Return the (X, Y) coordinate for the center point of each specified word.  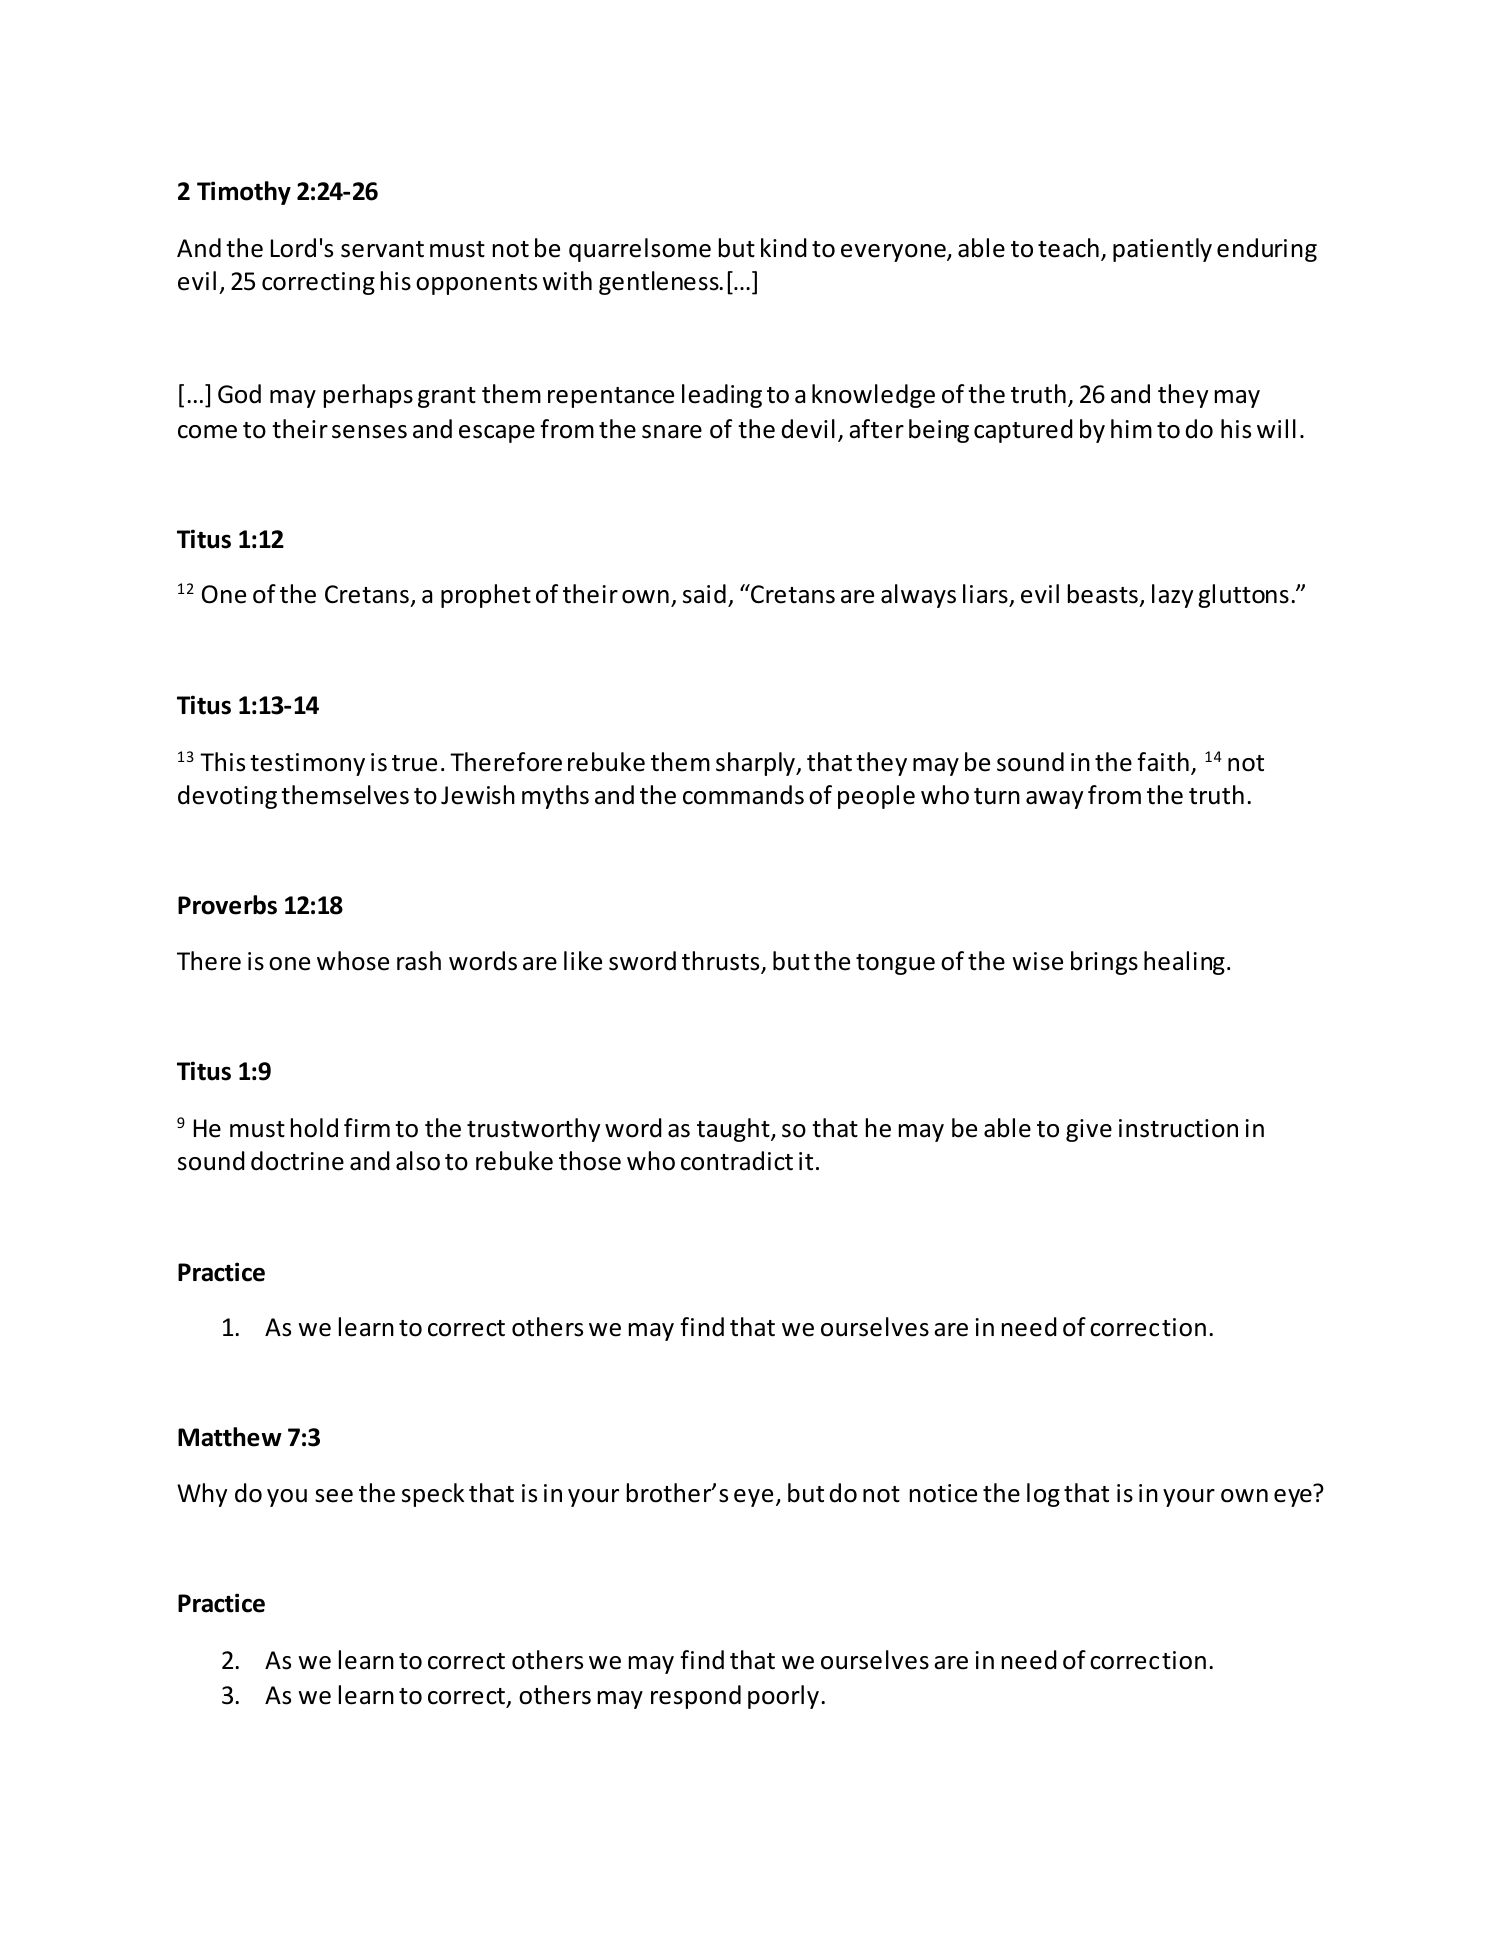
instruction (1178, 1128)
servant (382, 249)
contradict (737, 1161)
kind (784, 248)
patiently (1162, 250)
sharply (756, 764)
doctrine (297, 1161)
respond (696, 1697)
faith (1163, 762)
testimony (307, 764)
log (1043, 1495)
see (334, 1496)
